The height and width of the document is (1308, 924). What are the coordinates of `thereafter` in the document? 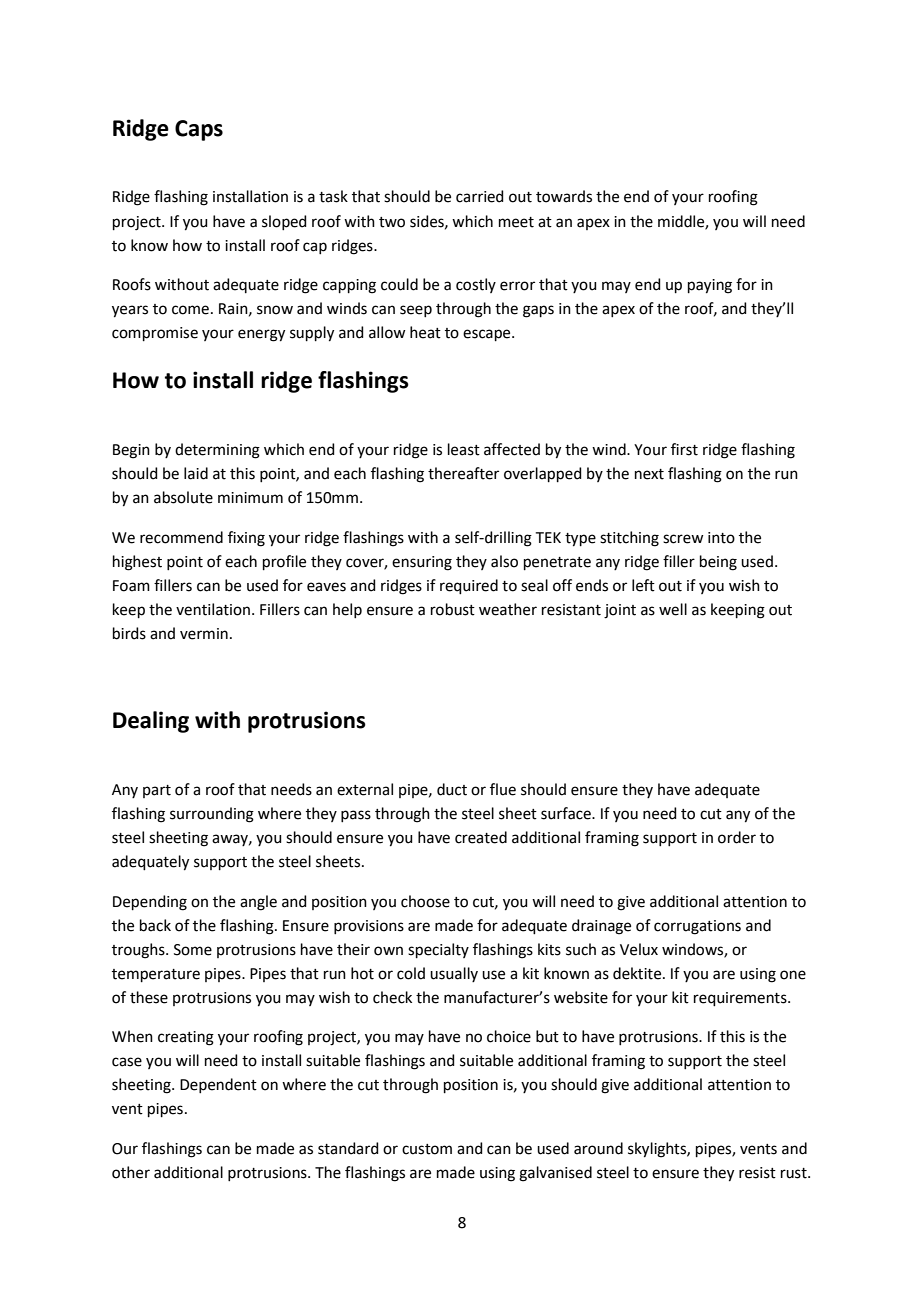 It's located at (463, 473).
